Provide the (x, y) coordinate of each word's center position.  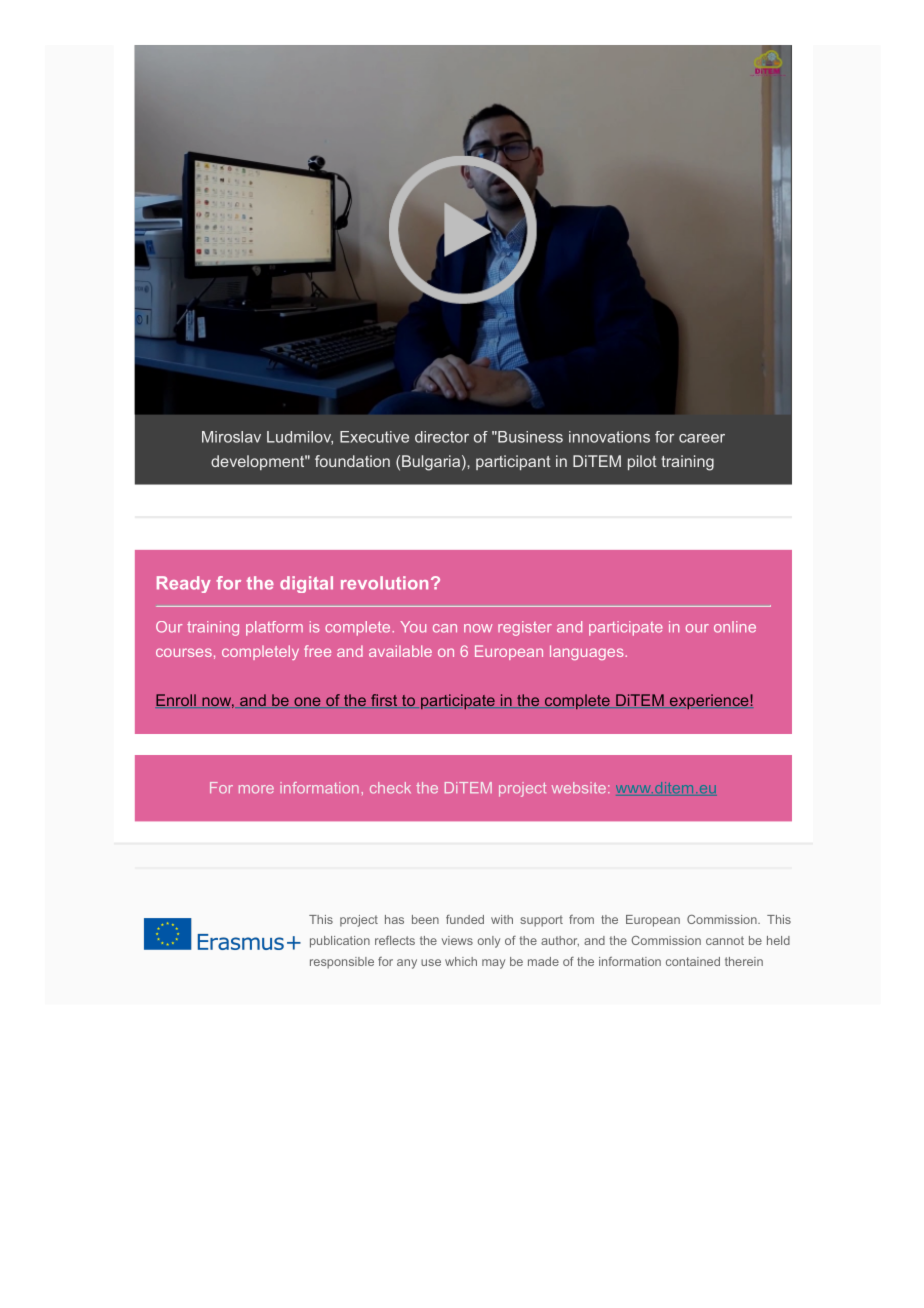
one (307, 702)
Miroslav (231, 437)
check (390, 788)
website (579, 788)
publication (340, 942)
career (702, 438)
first (384, 701)
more (256, 789)
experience (709, 701)
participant (513, 462)
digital (306, 584)
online (735, 627)
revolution (384, 583)
